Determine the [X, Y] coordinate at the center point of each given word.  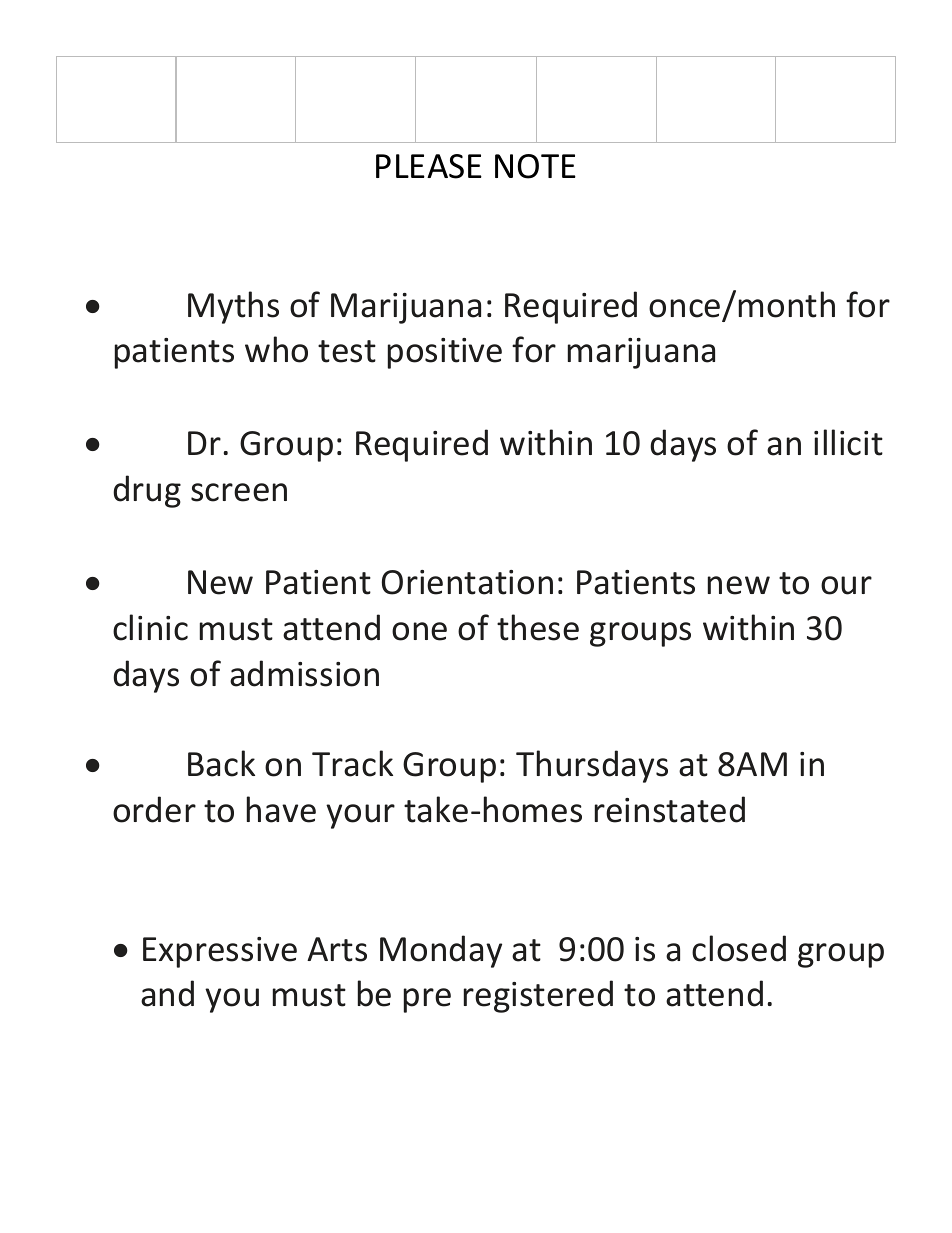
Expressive [220, 952]
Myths [233, 307]
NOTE [535, 166]
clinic [150, 627]
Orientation [467, 582]
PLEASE [429, 166]
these [538, 627]
